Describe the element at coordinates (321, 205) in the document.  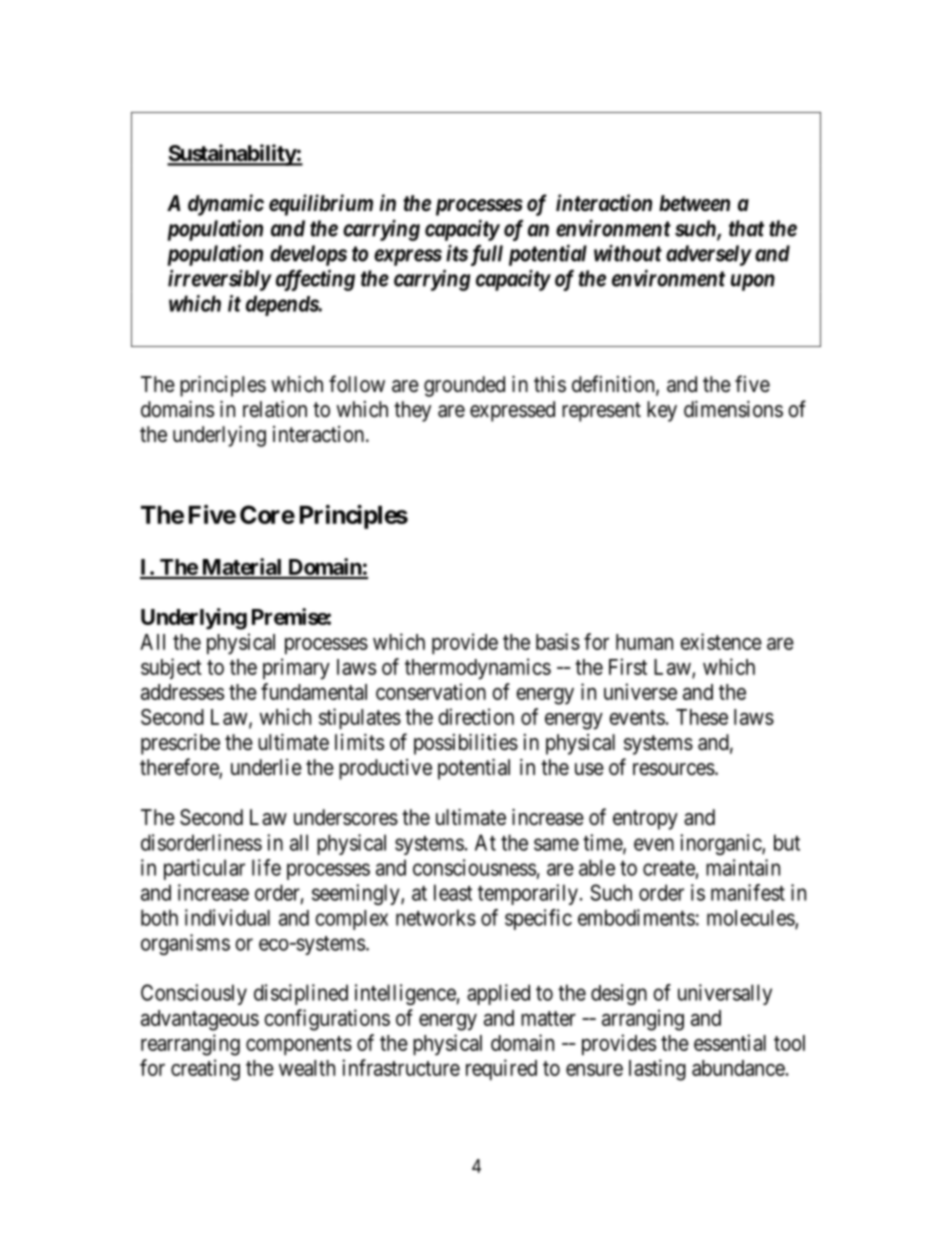
I see `equilibrium` at that location.
